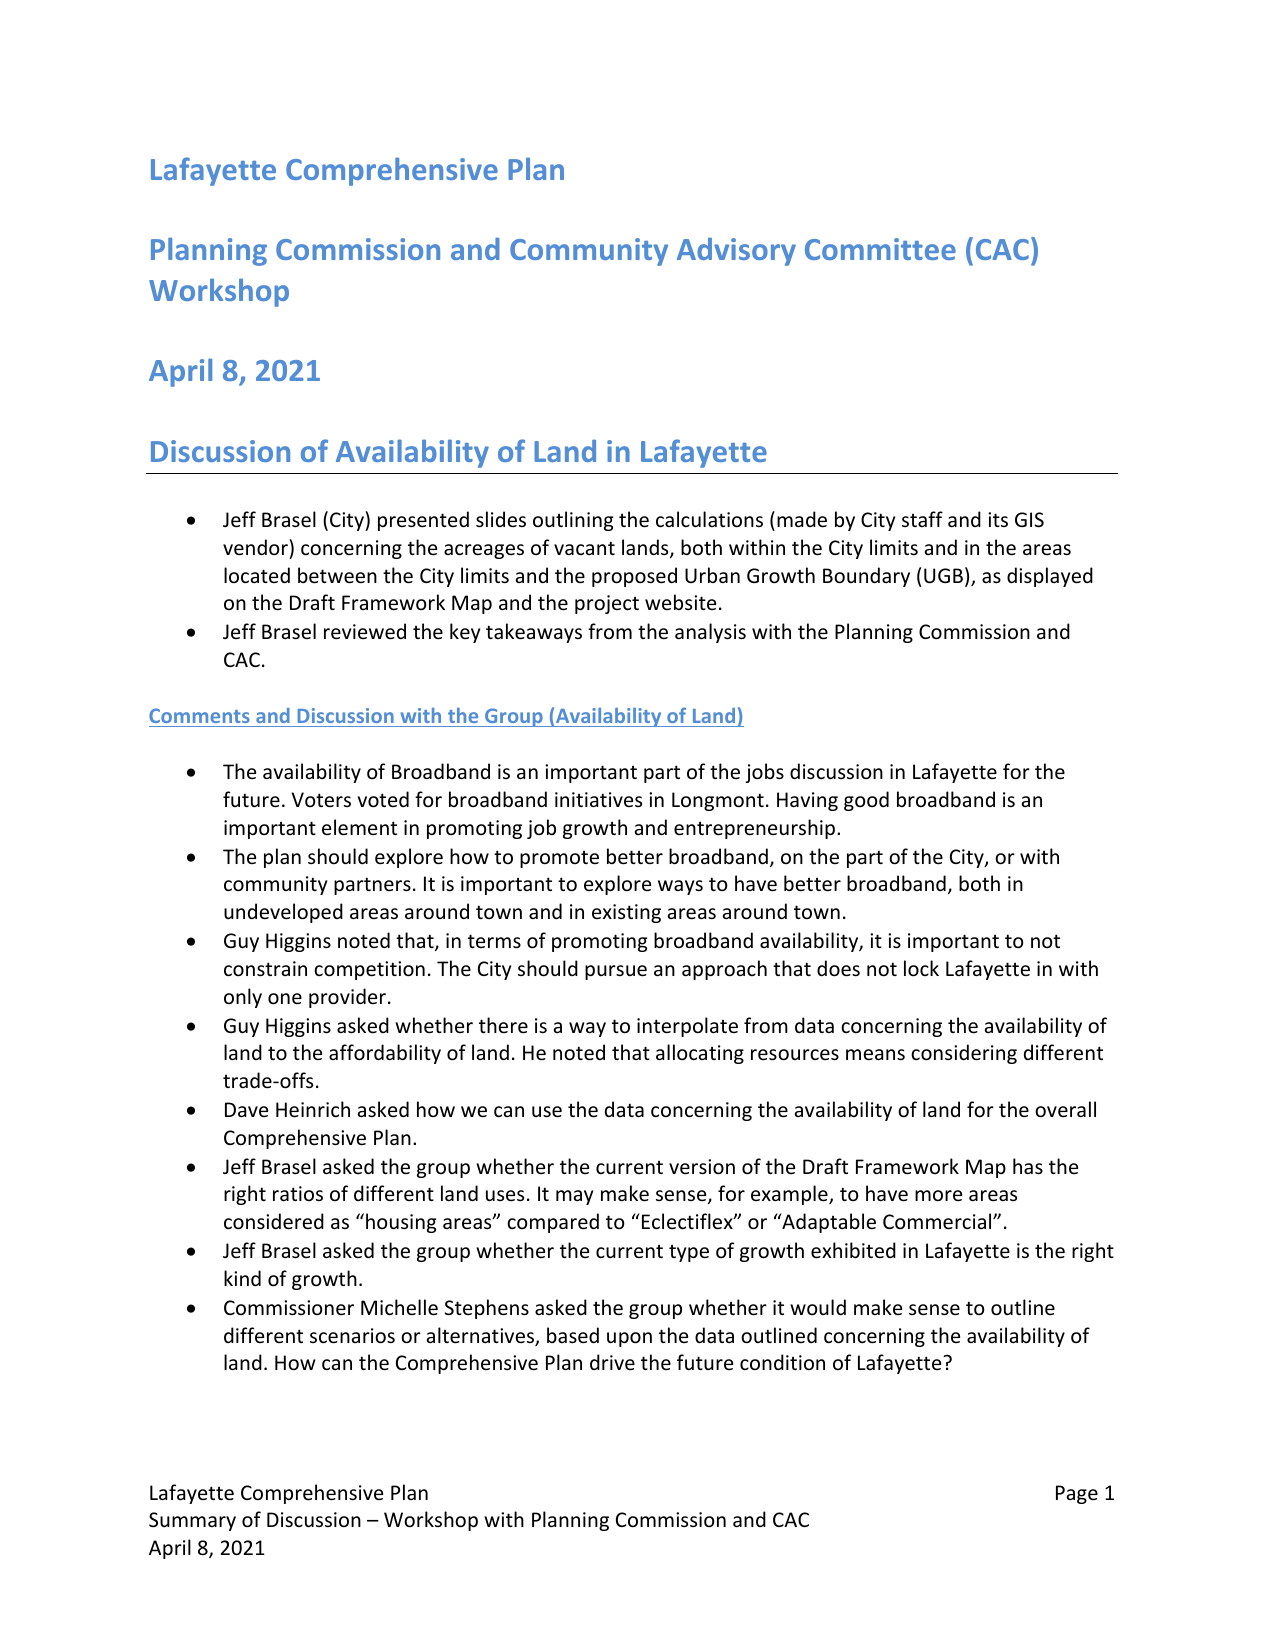 This image has width=1264, height=1636. I want to click on vacant, so click(584, 548).
